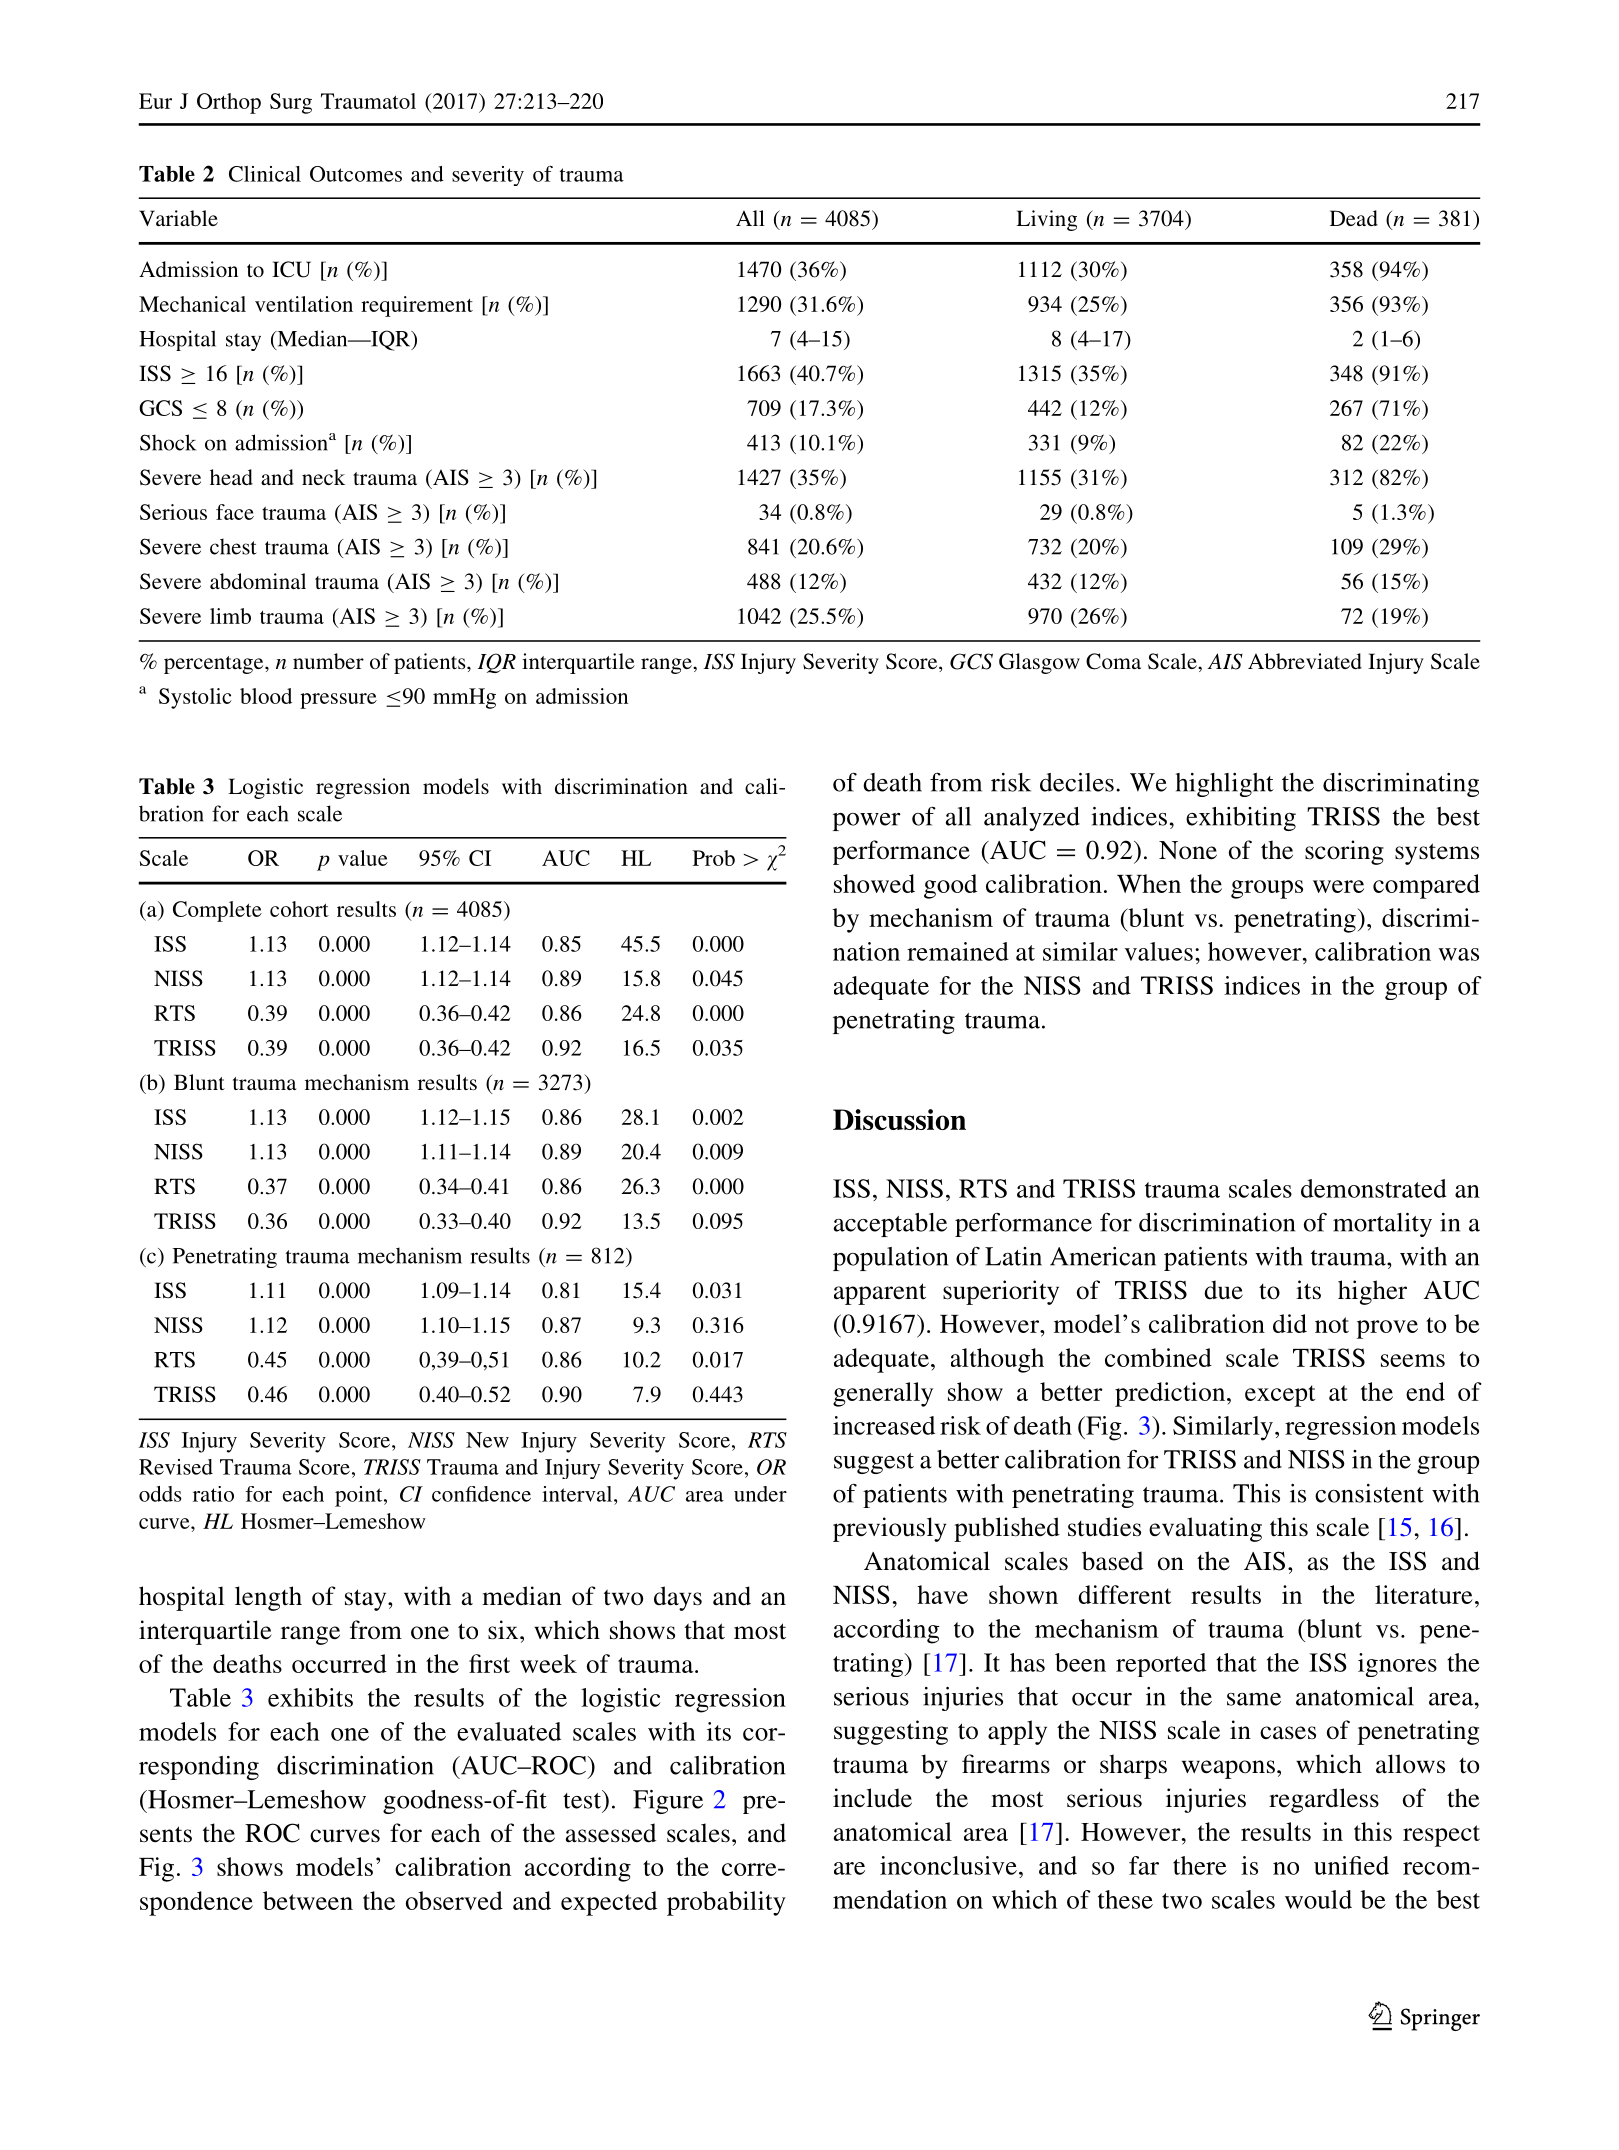 This document has height=2150, width=1619. Describe the element at coordinates (872, 1798) in the document. I see `include` at that location.
